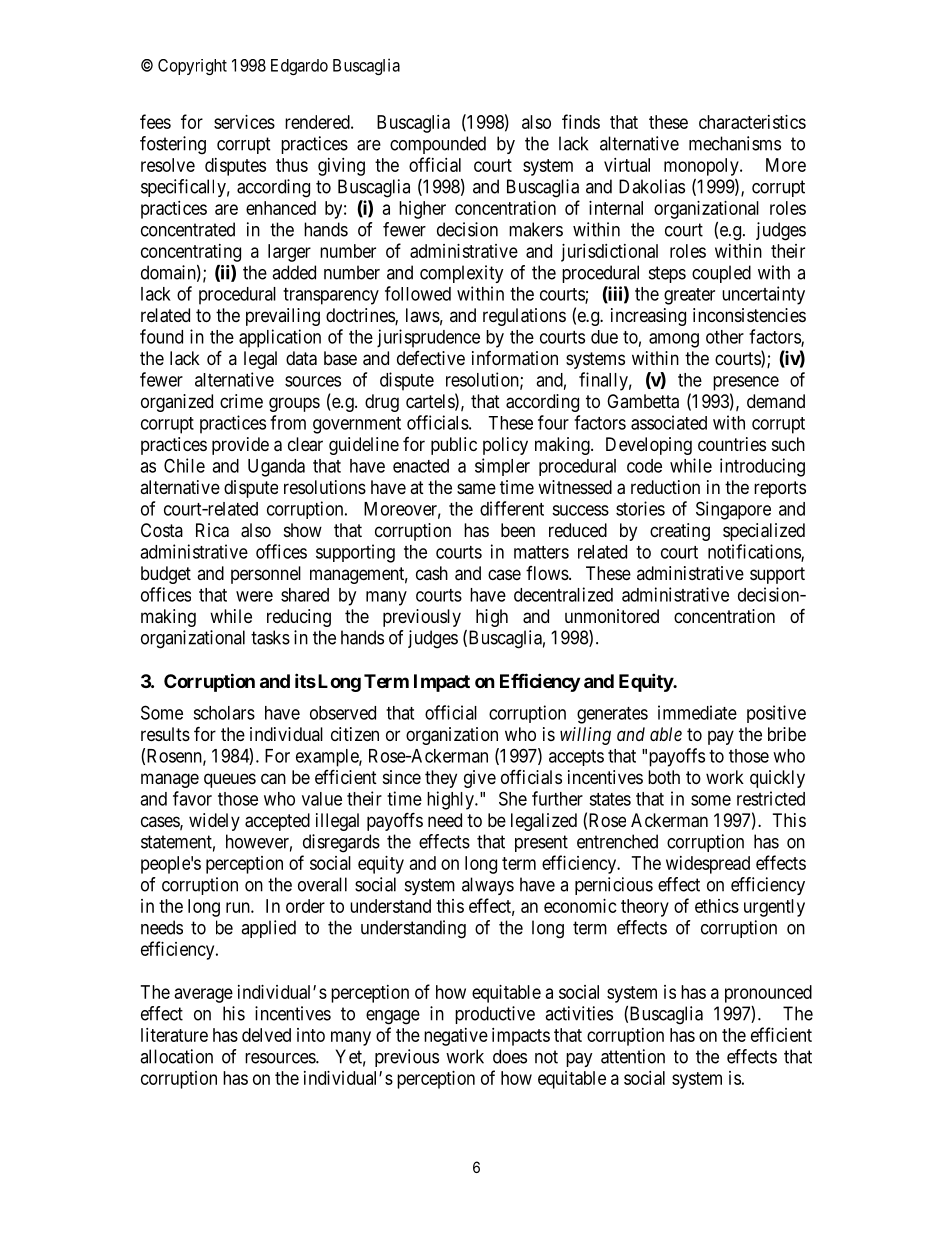 The width and height of the page is (952, 1233). Describe the element at coordinates (752, 122) in the page. I see `characteristics` at that location.
